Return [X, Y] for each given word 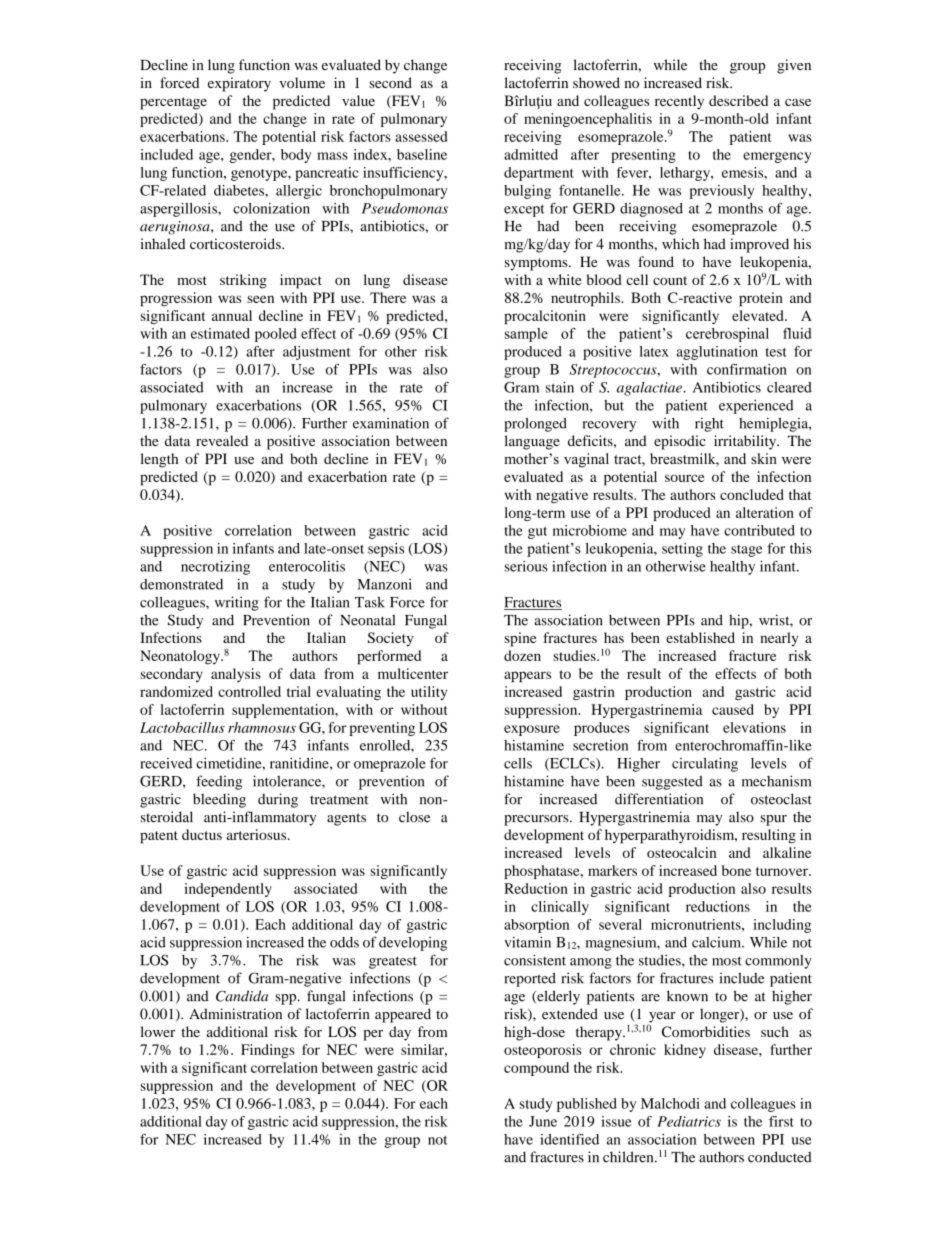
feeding [219, 782]
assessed [421, 136]
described [738, 100]
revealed [222, 440]
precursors [537, 820]
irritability [746, 442]
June [543, 1121]
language [532, 442]
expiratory [239, 84]
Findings [268, 1051]
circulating [705, 764]
